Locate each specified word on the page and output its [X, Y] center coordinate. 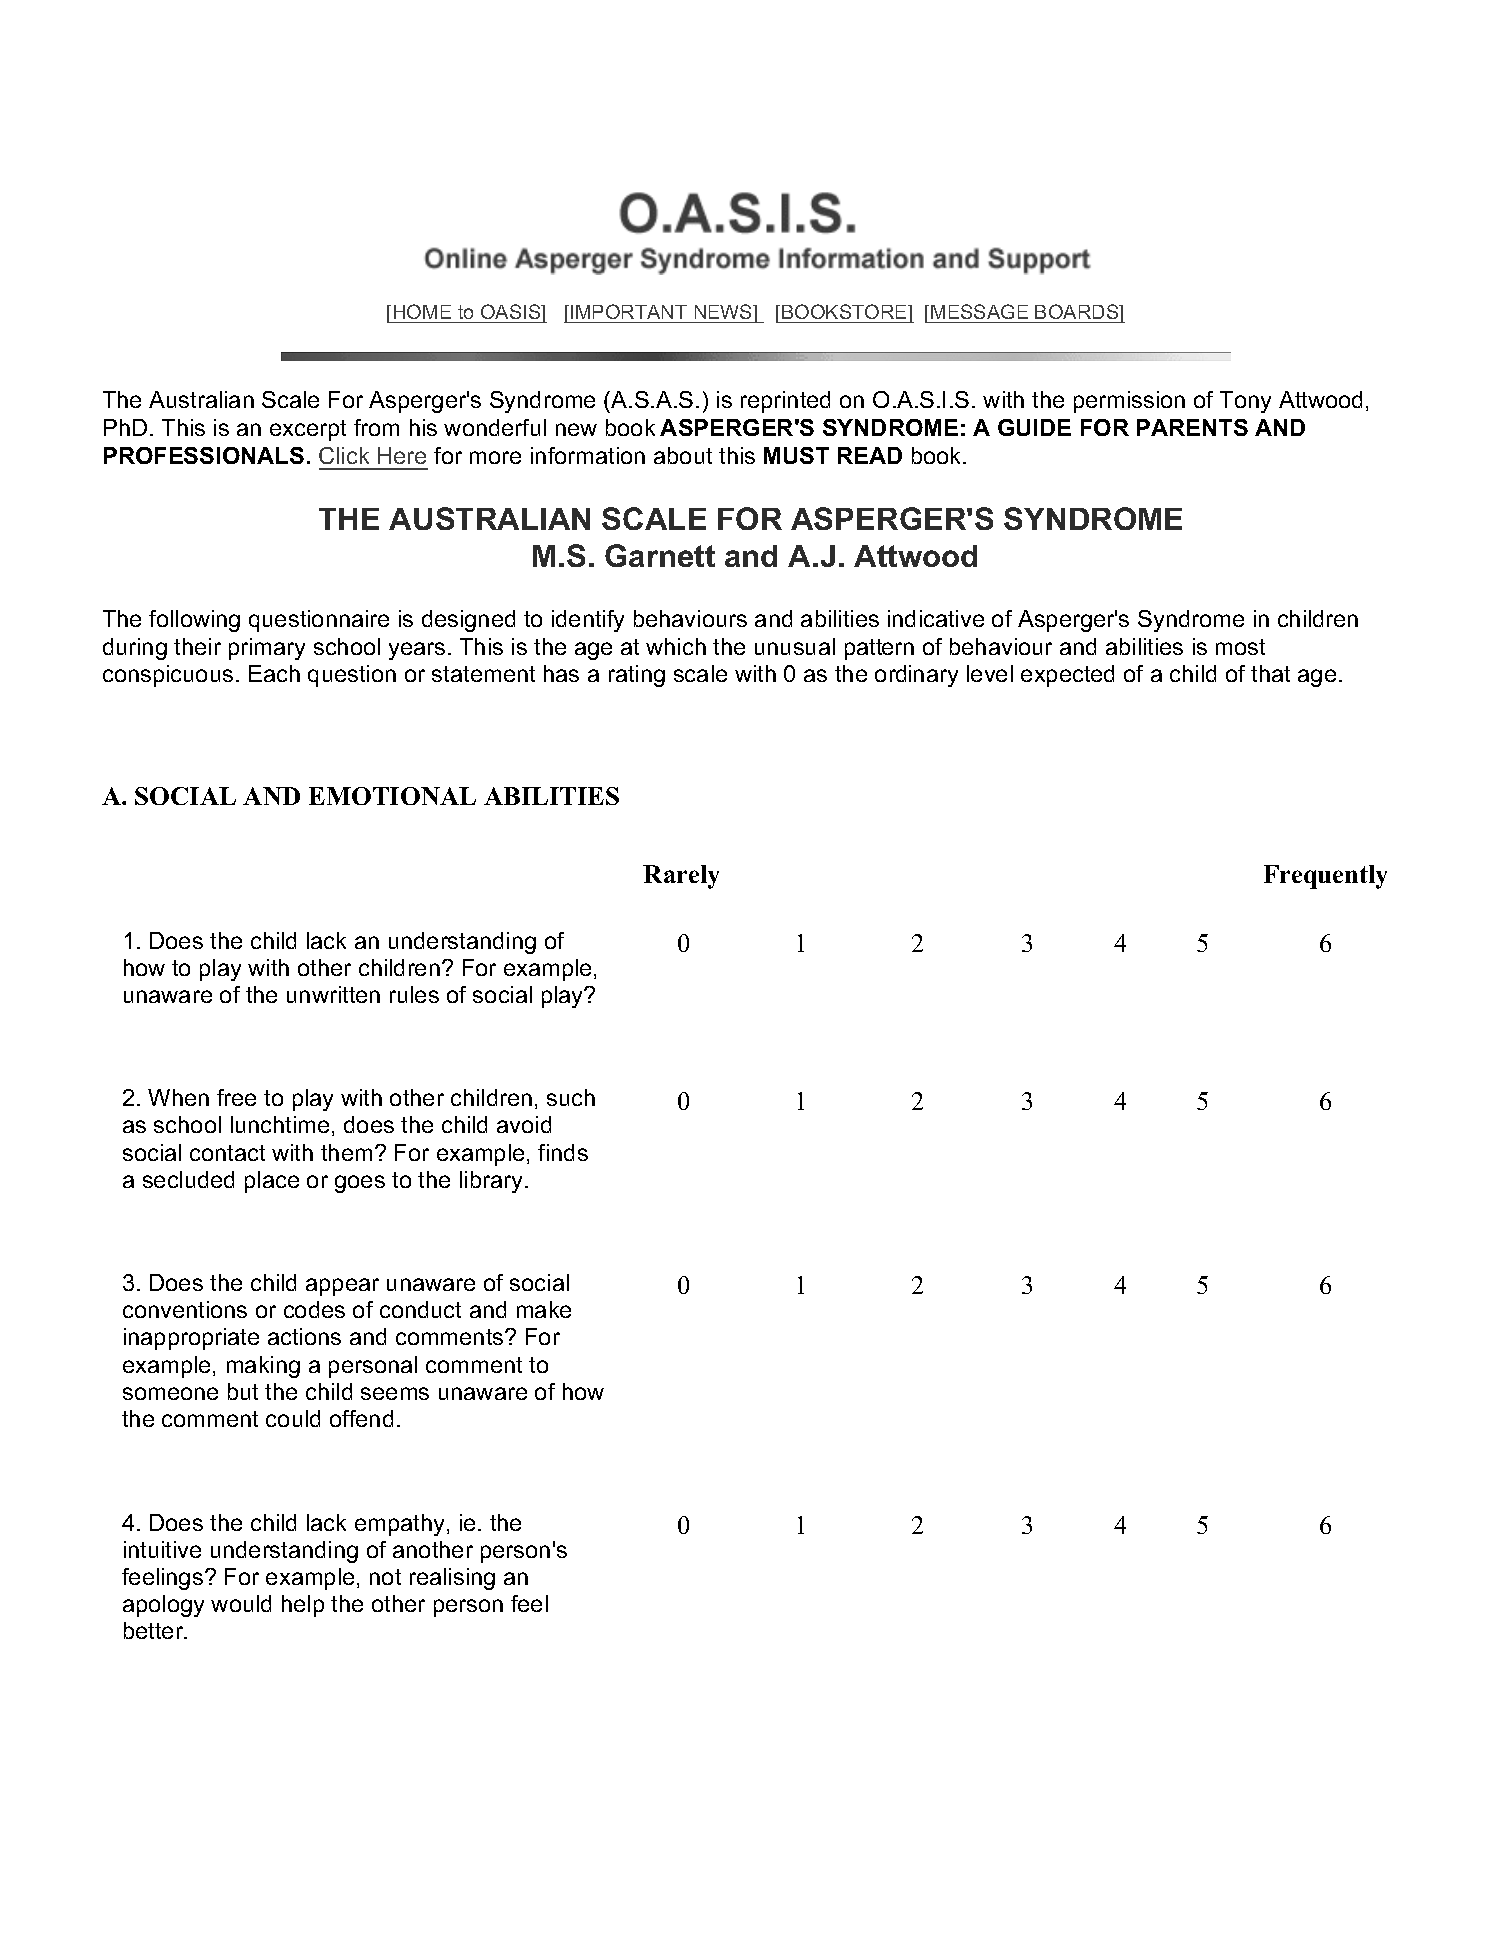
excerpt [308, 430]
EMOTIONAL [392, 796]
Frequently [1325, 877]
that [1270, 673]
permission [1129, 402]
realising [452, 1579]
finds [563, 1152]
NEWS [725, 311]
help [303, 1606]
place [272, 1182]
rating [637, 676]
